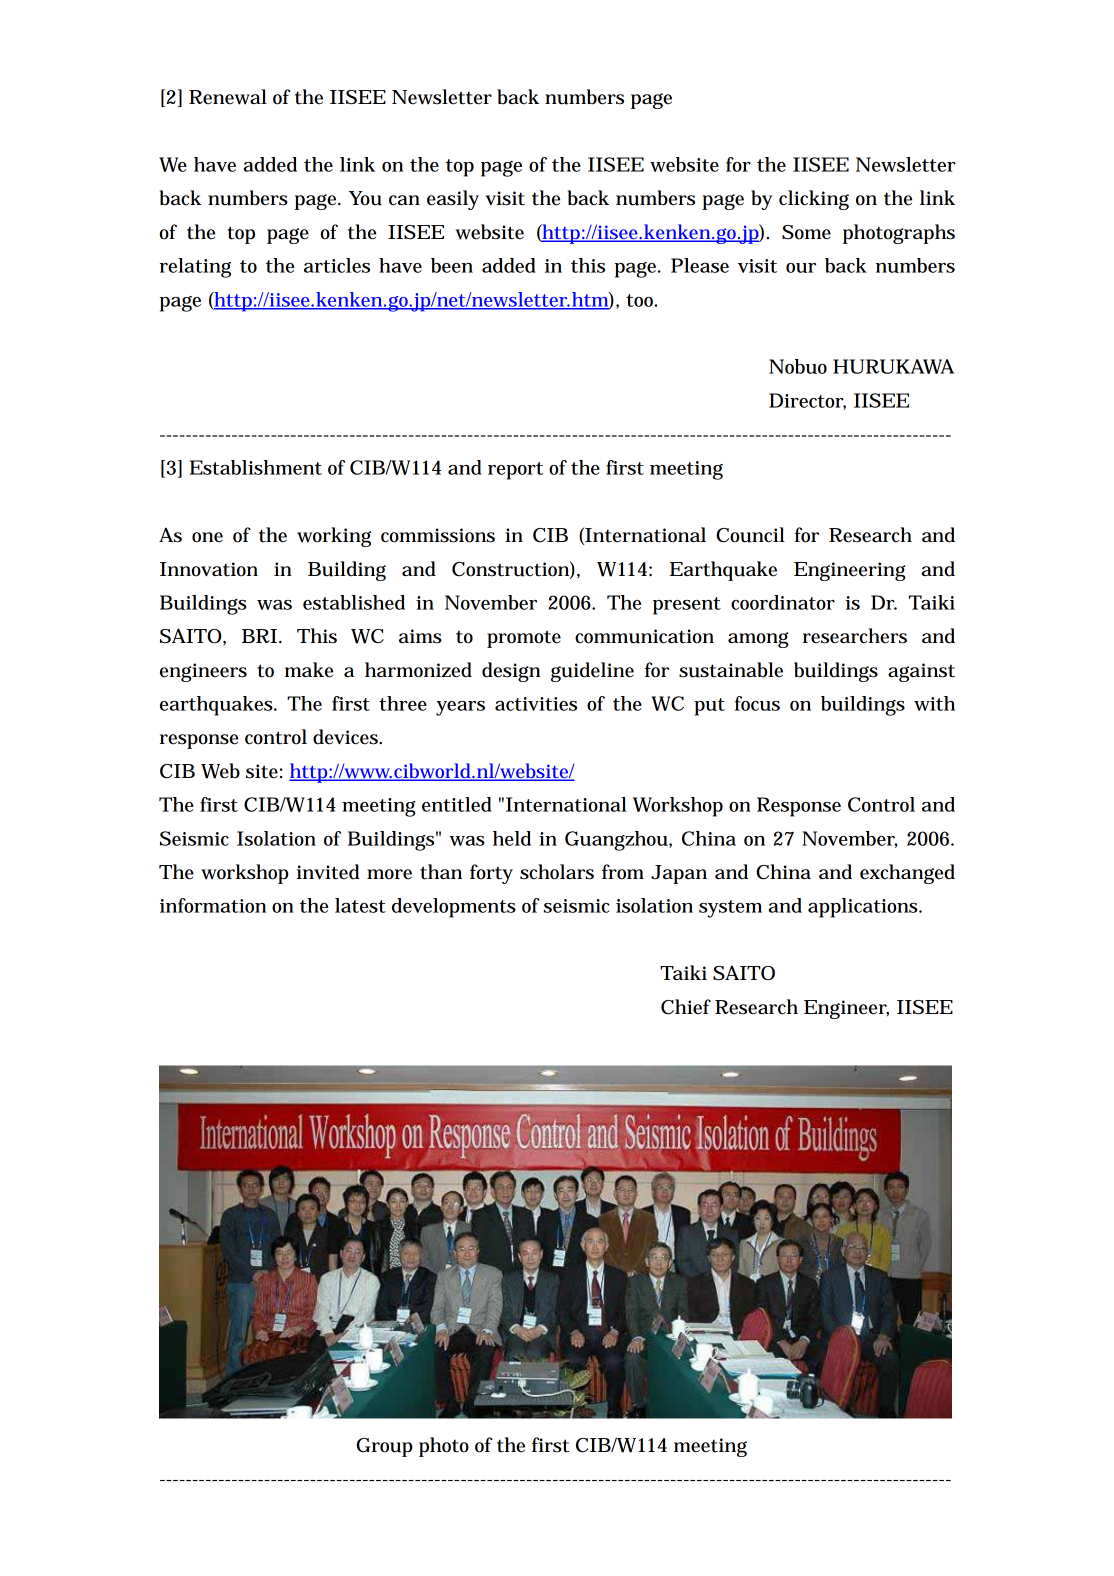 This image has height=1576, width=1114. What do you see at coordinates (536, 704) in the image?
I see `activities` at bounding box center [536, 704].
